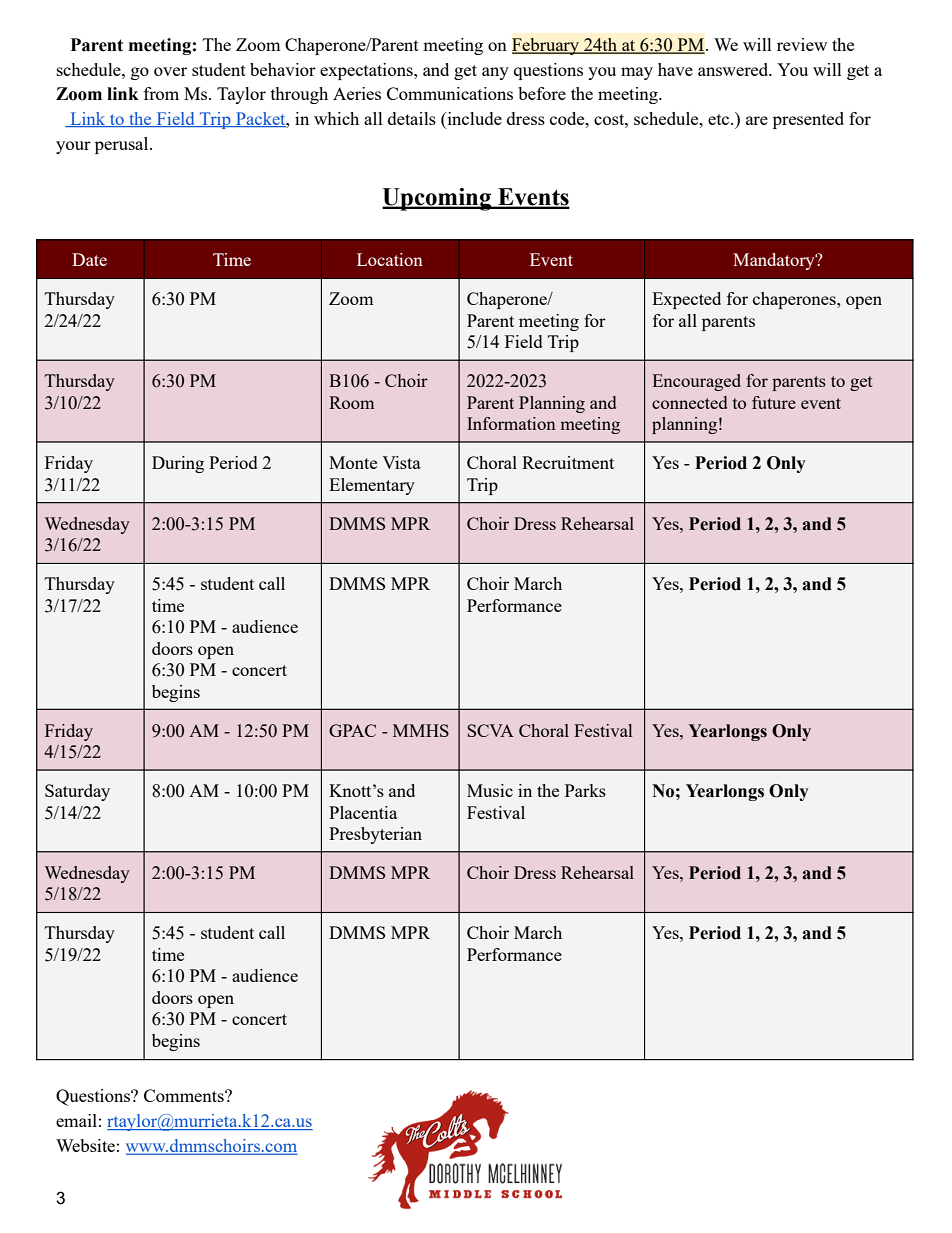  What do you see at coordinates (511, 423) in the image?
I see `Information` at bounding box center [511, 423].
